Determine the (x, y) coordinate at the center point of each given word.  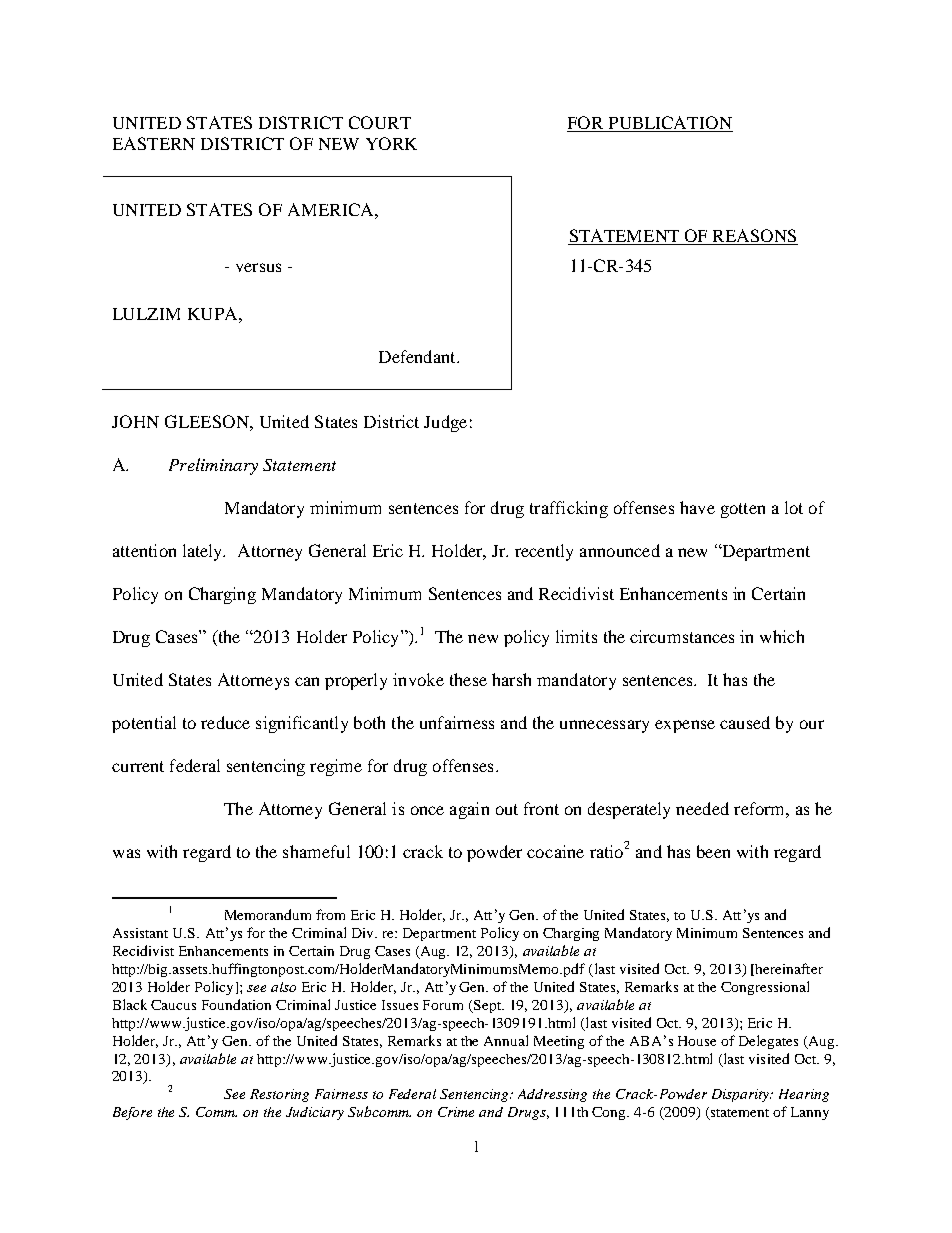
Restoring (279, 1095)
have (697, 507)
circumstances (682, 636)
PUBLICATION (669, 124)
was (126, 853)
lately (204, 552)
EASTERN (154, 143)
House (697, 1041)
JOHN (135, 421)
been (713, 851)
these (468, 679)
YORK (391, 143)
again (469, 810)
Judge (445, 423)
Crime (456, 1112)
